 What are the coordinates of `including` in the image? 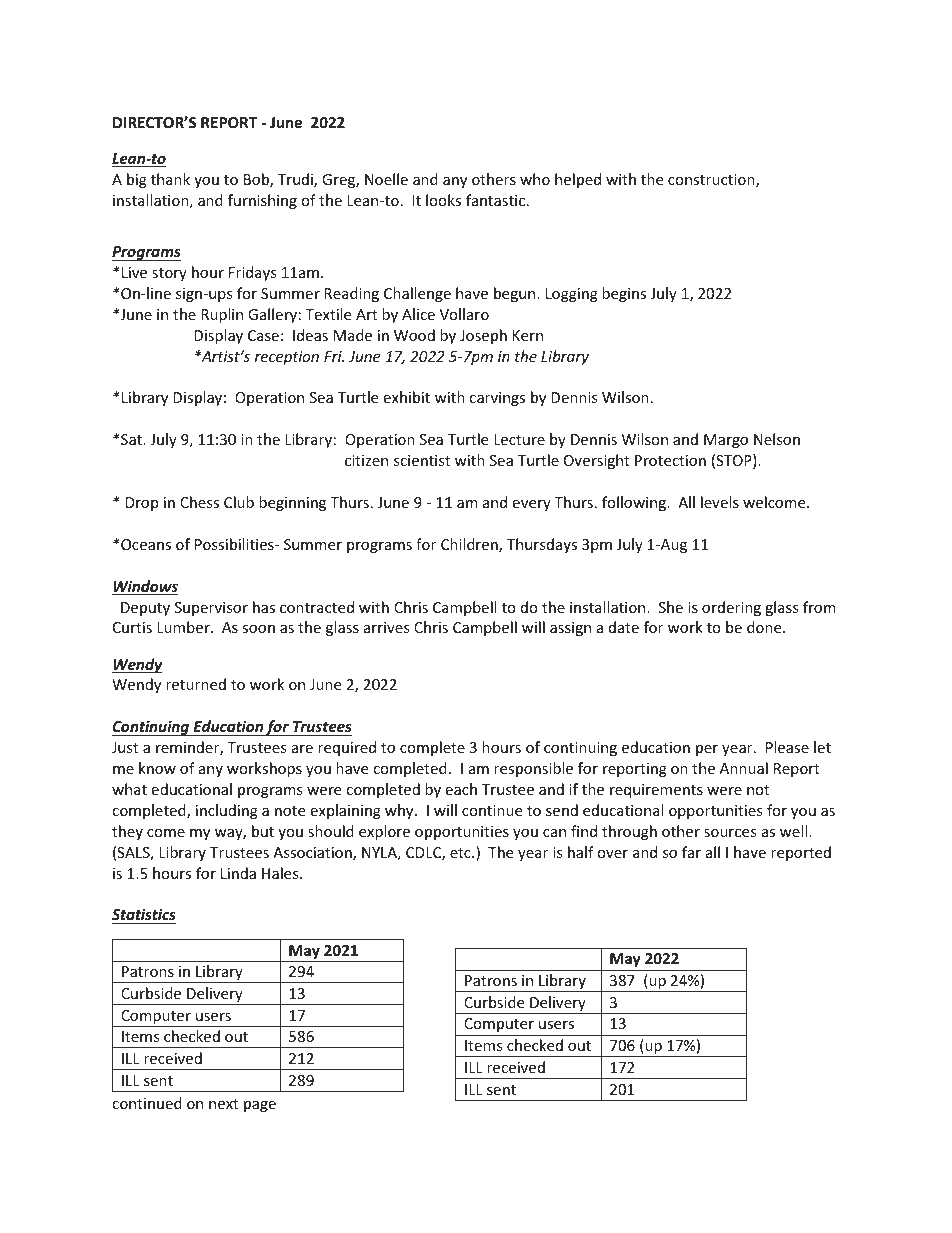 It's located at (227, 811).
